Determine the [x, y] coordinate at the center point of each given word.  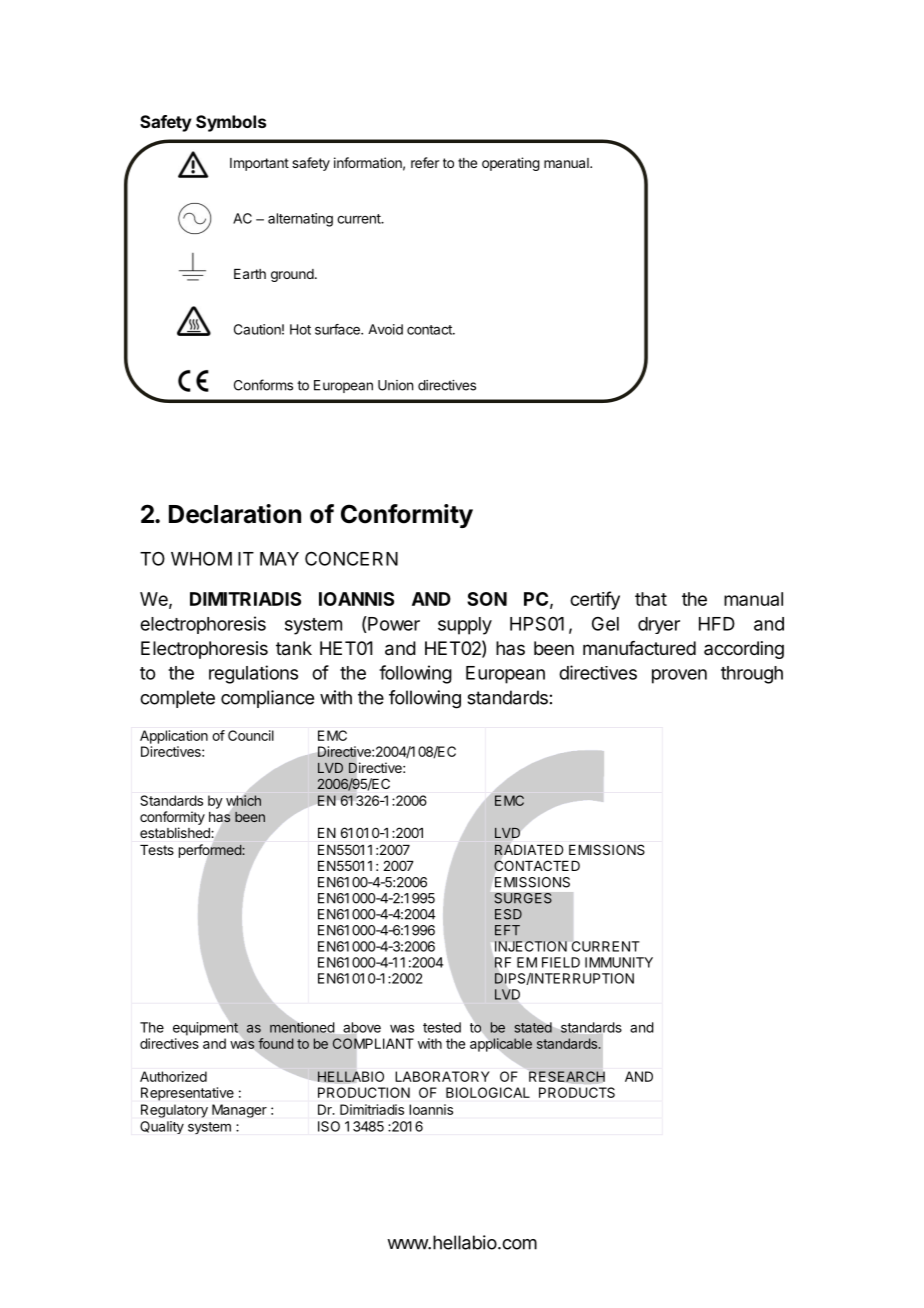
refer [425, 162]
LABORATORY [442, 1076]
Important [259, 164]
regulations [253, 674]
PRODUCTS [577, 1092]
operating [511, 164]
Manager [239, 1111]
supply [465, 626]
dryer [659, 625]
